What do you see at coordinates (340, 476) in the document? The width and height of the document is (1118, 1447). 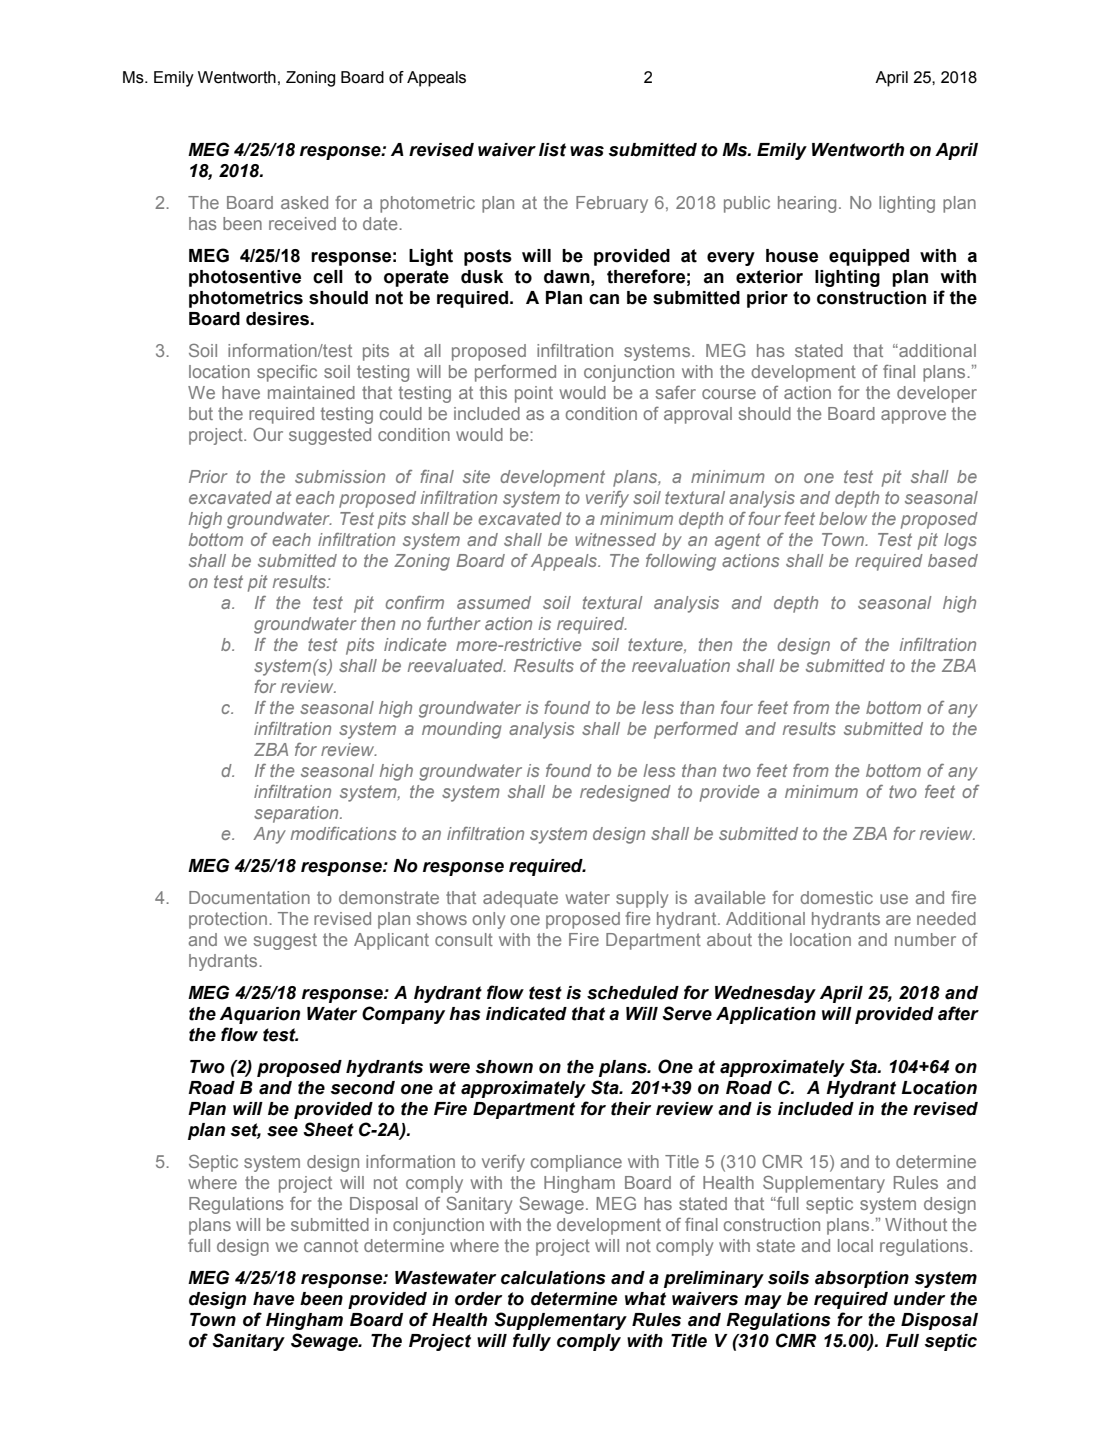 I see `submission` at bounding box center [340, 476].
